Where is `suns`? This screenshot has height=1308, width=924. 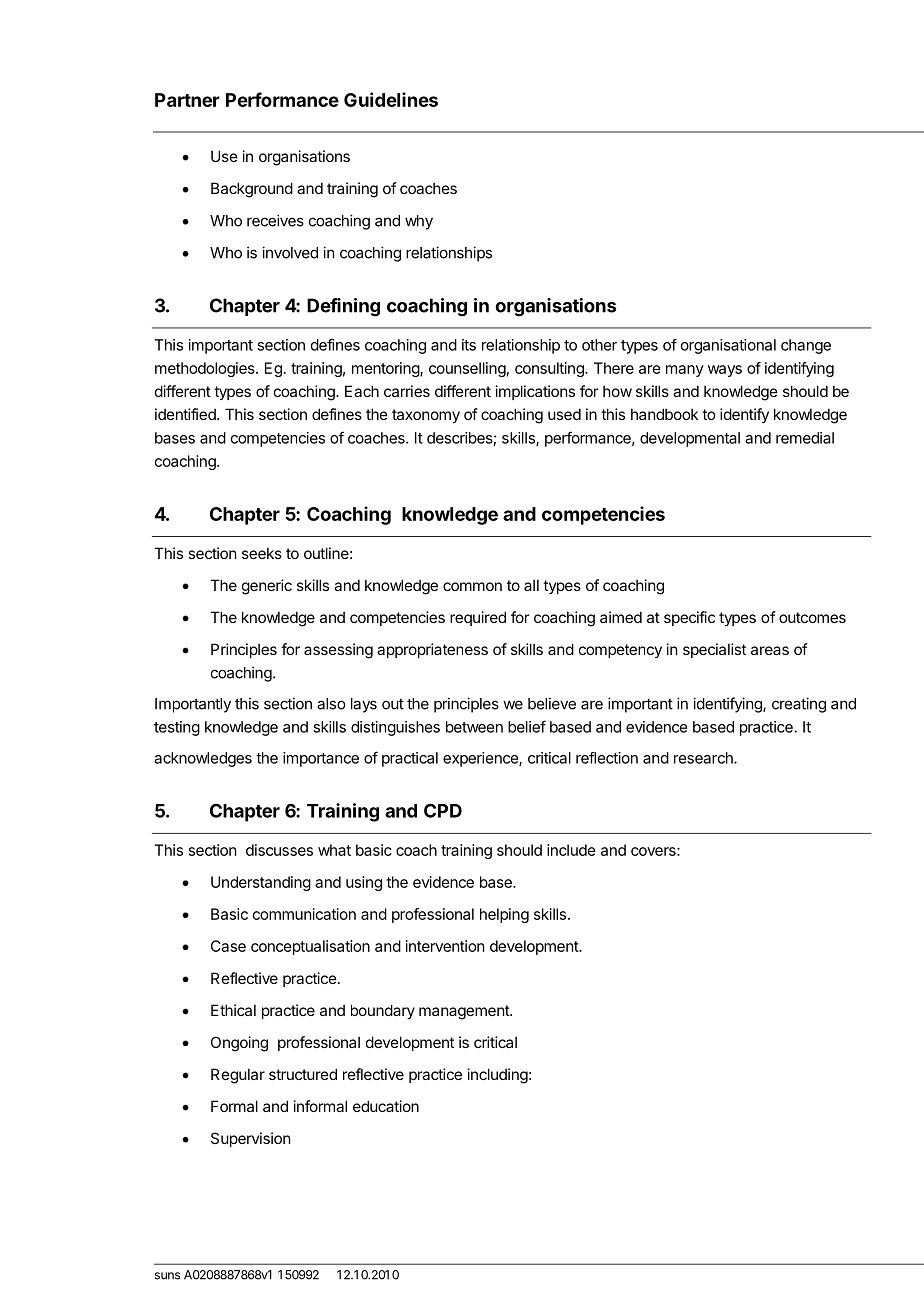 suns is located at coordinates (167, 1276).
